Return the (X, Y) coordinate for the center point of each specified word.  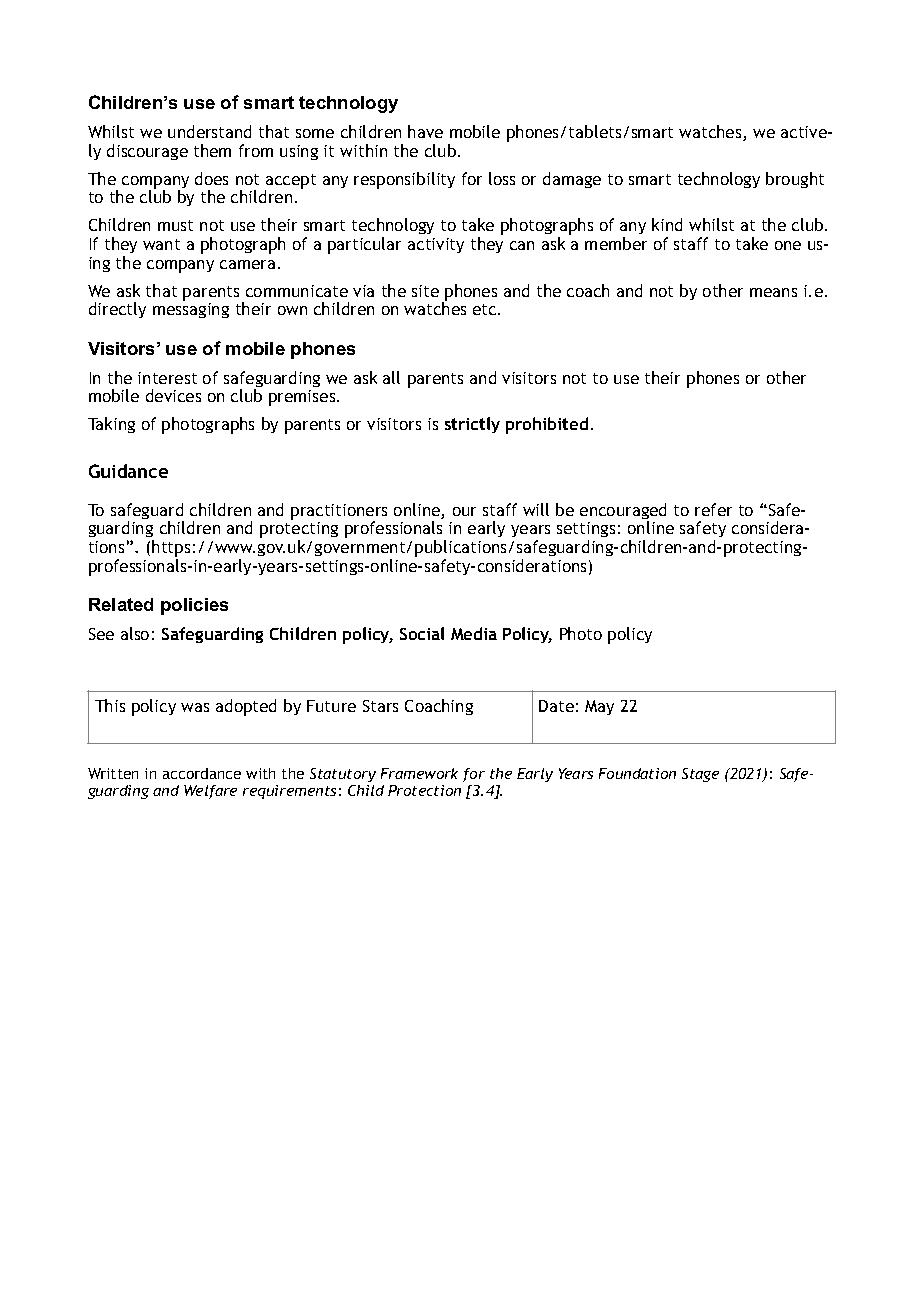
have (425, 131)
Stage (700, 775)
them (212, 150)
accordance (202, 773)
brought (795, 180)
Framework (419, 773)
